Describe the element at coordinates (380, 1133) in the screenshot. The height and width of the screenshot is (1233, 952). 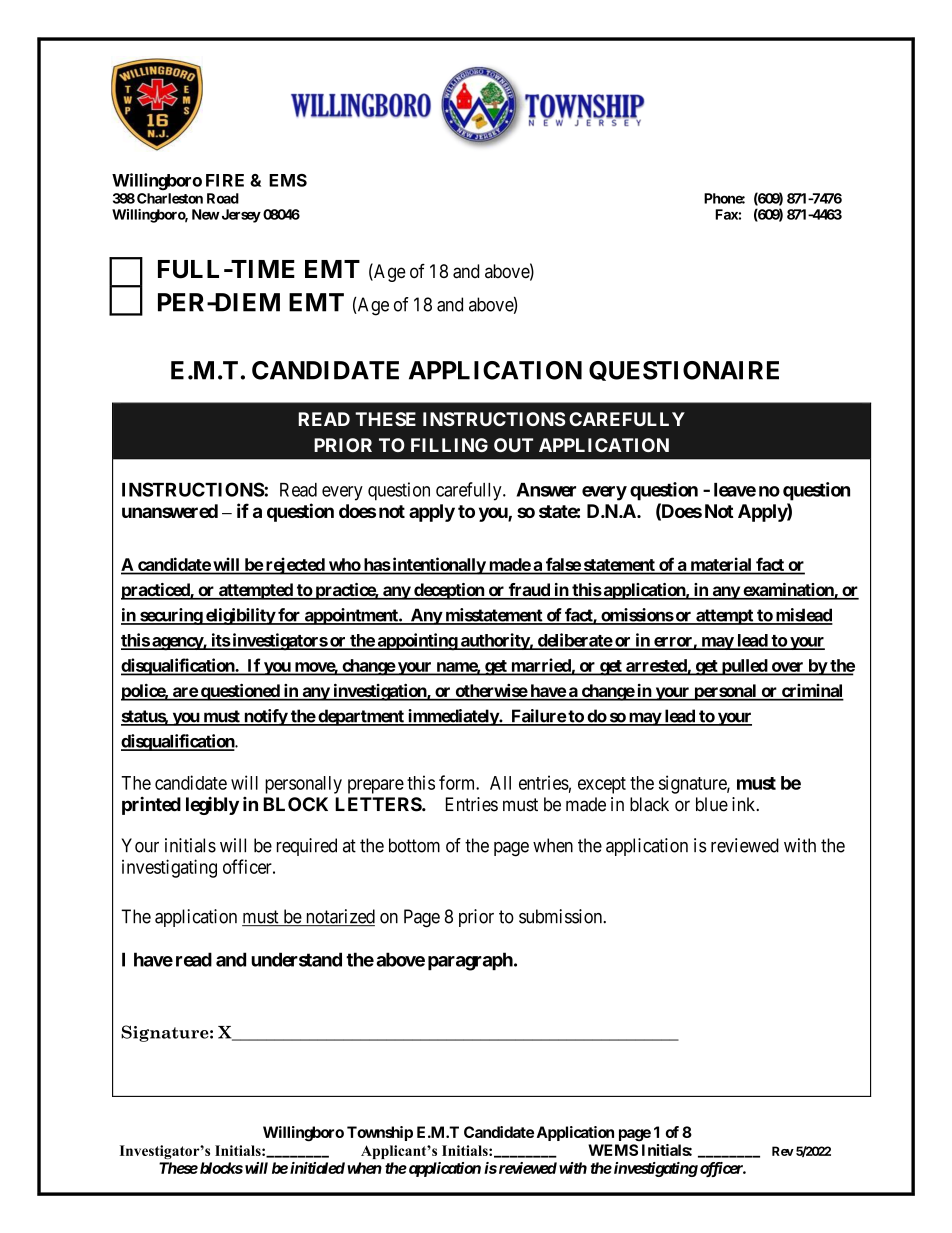
I see `Township` at that location.
